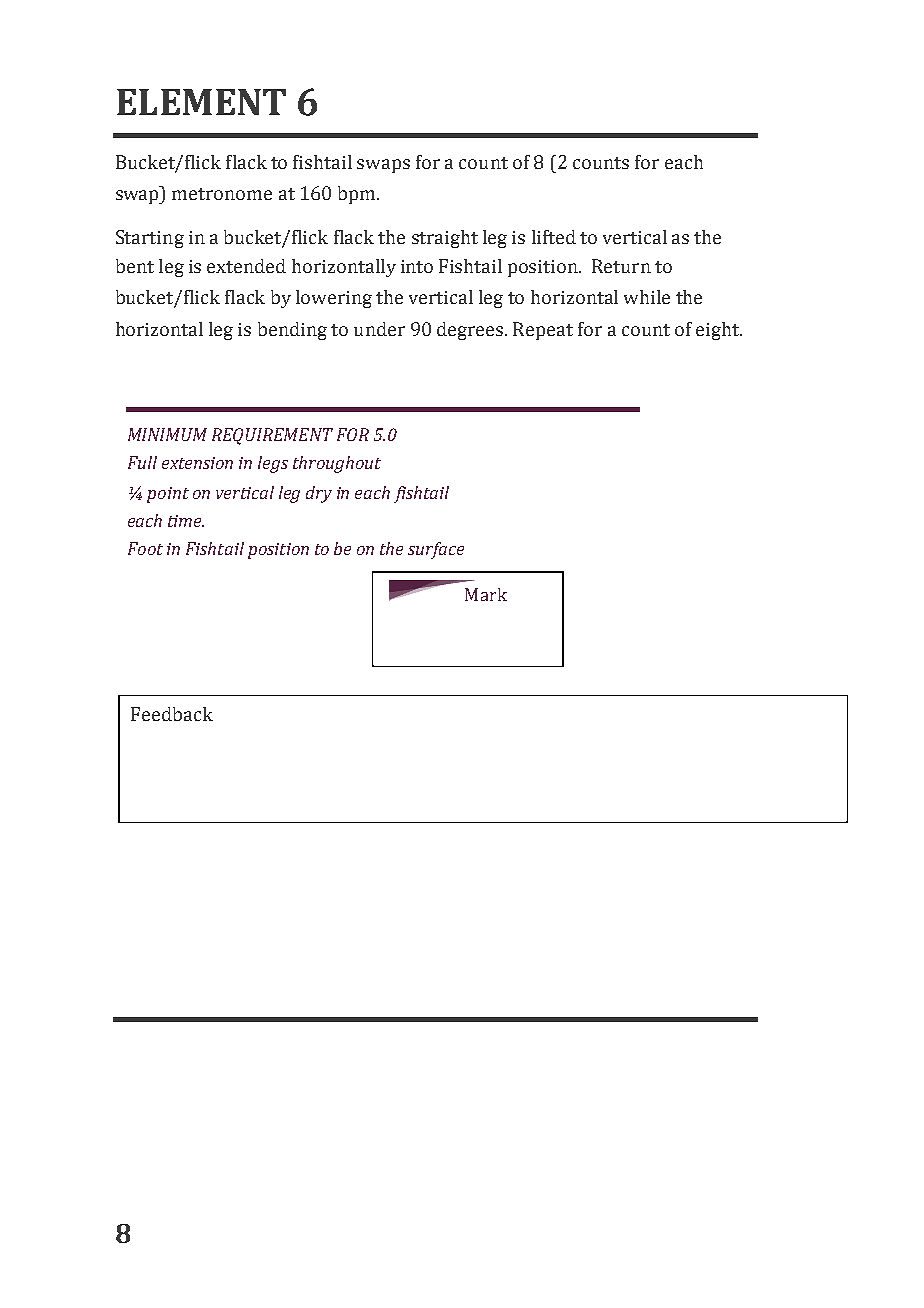 The width and height of the document is (924, 1308). What do you see at coordinates (201, 102) in the document?
I see `ELEMENT` at bounding box center [201, 102].
